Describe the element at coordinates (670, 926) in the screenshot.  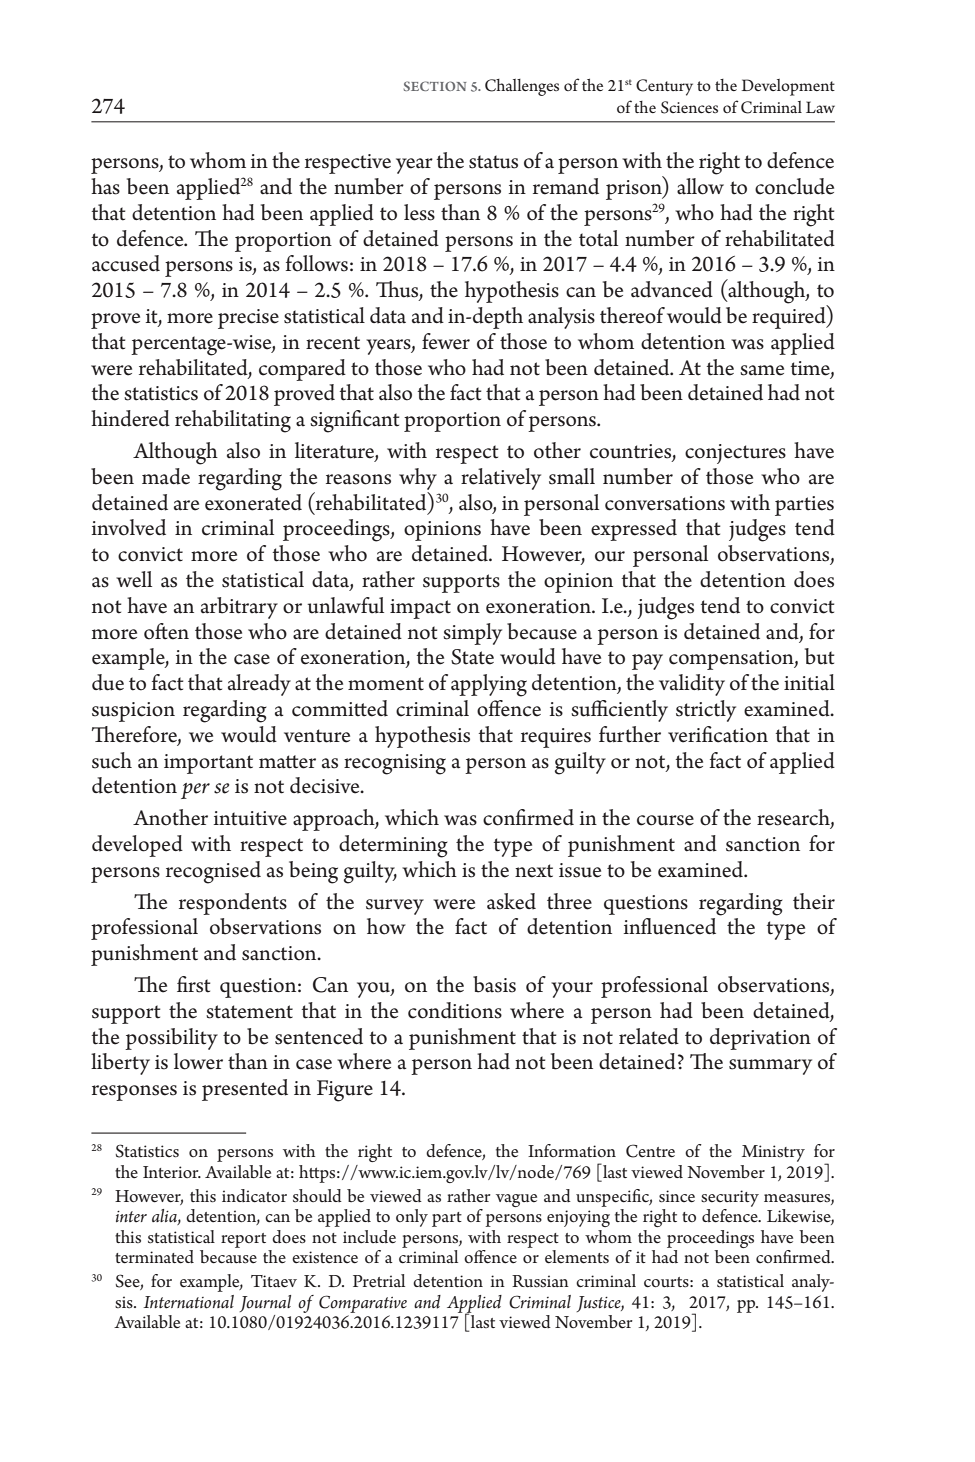
I see `influenced` at that location.
